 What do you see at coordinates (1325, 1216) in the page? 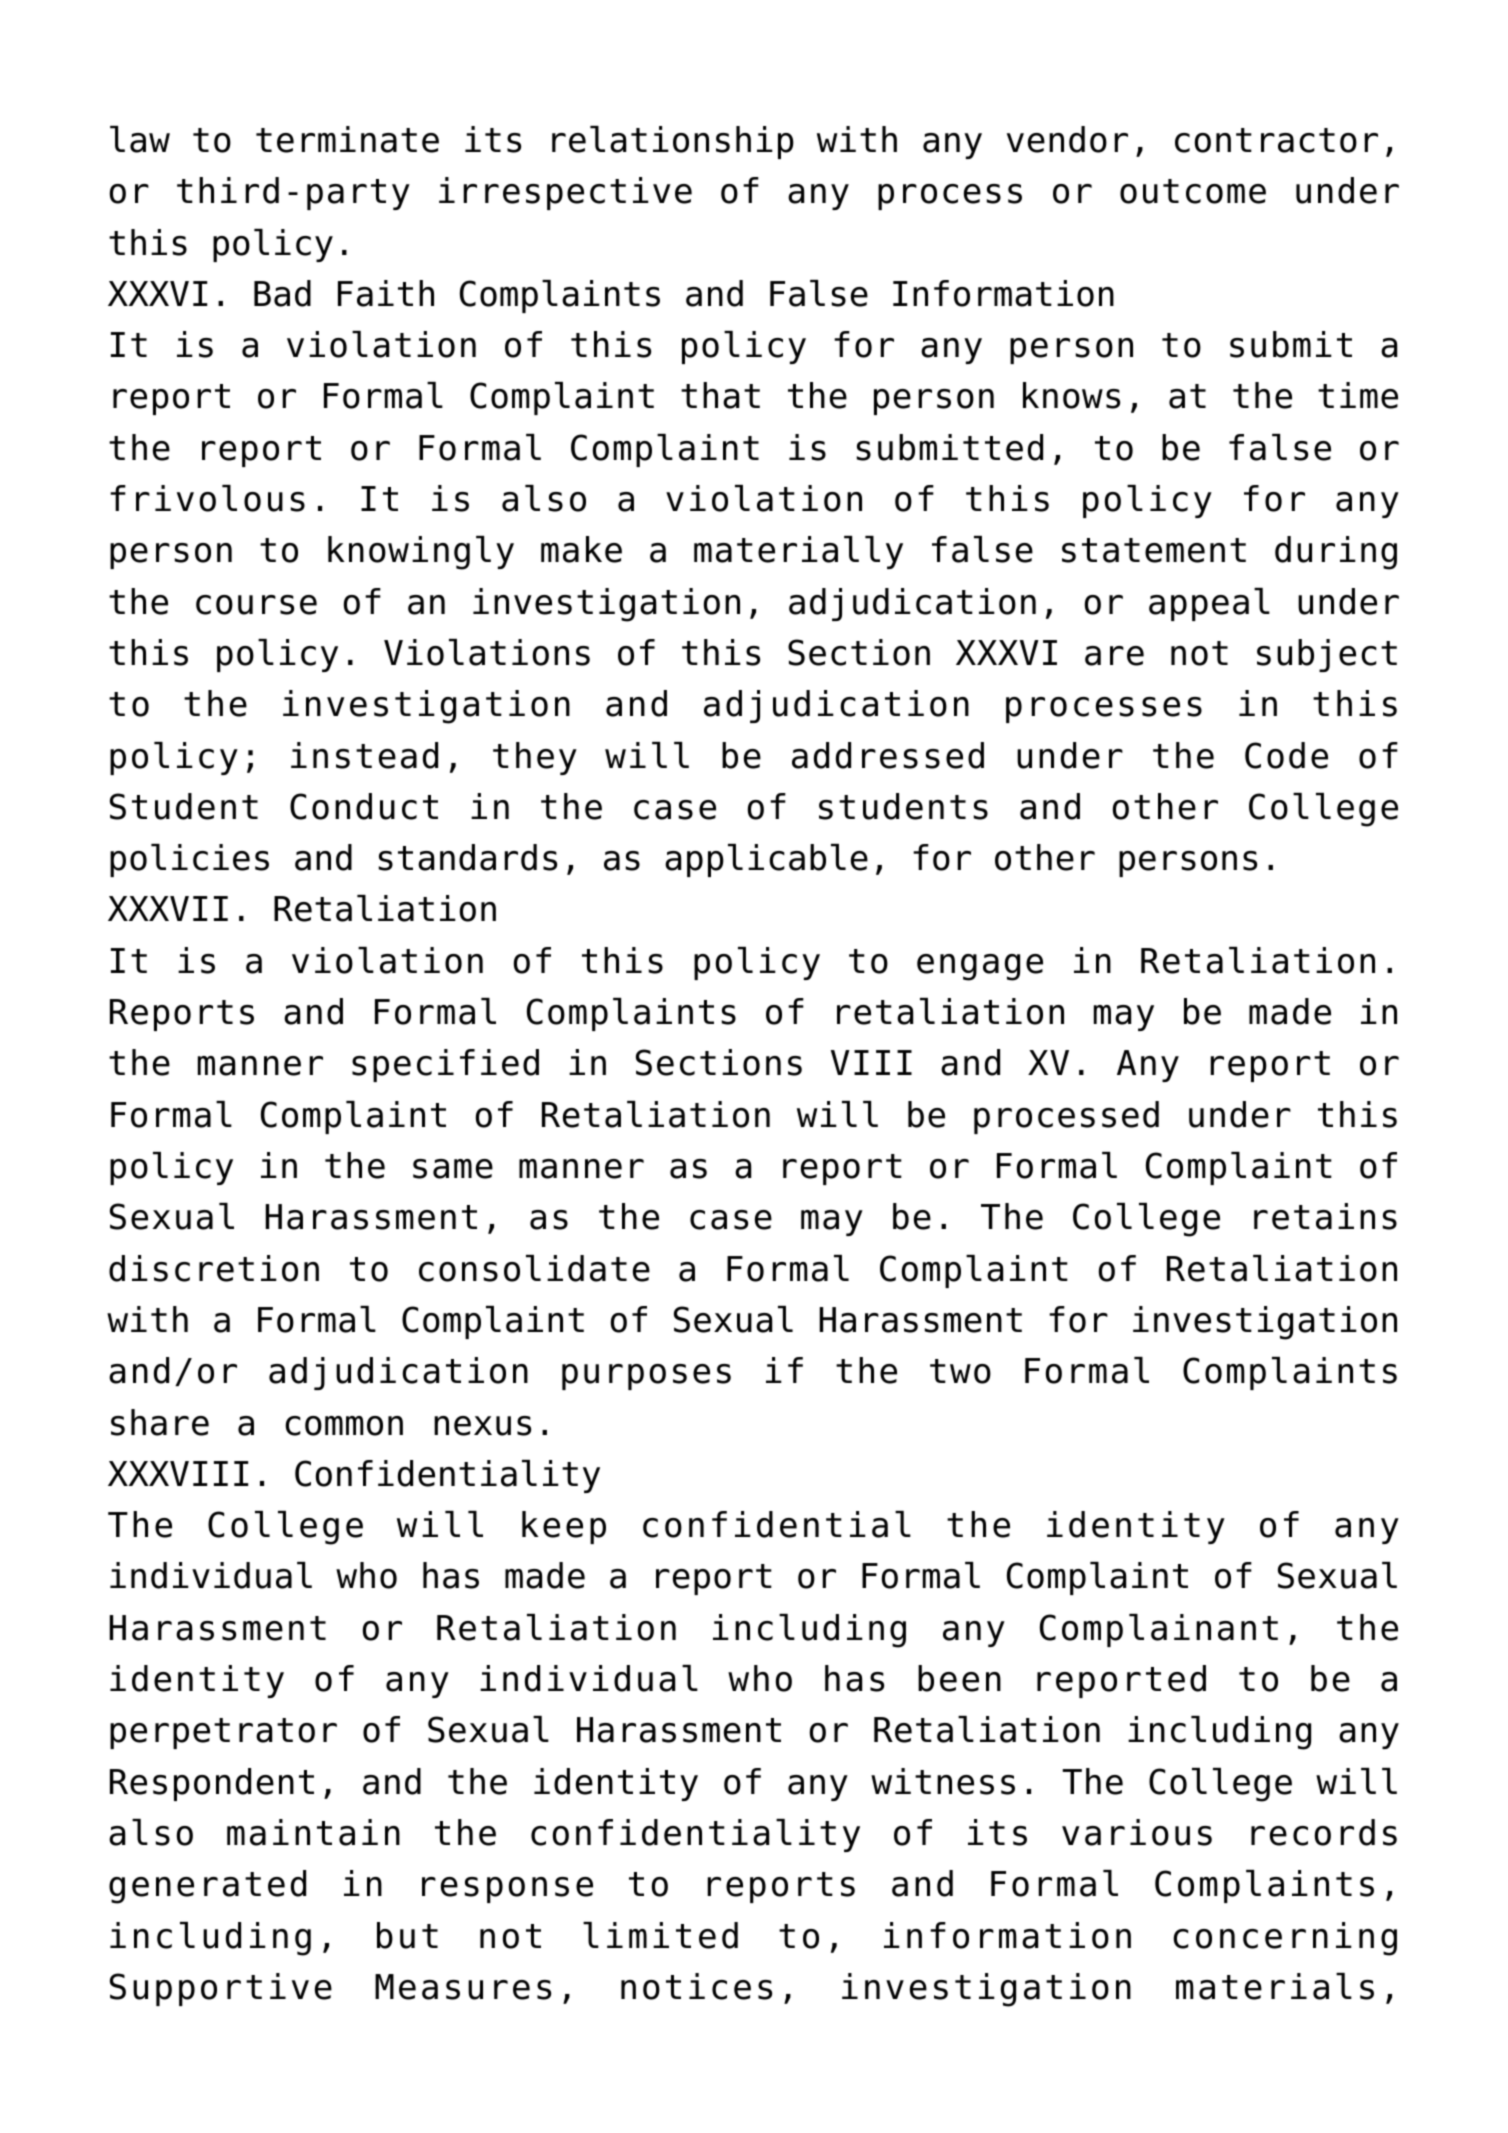
I see `retains` at bounding box center [1325, 1216].
